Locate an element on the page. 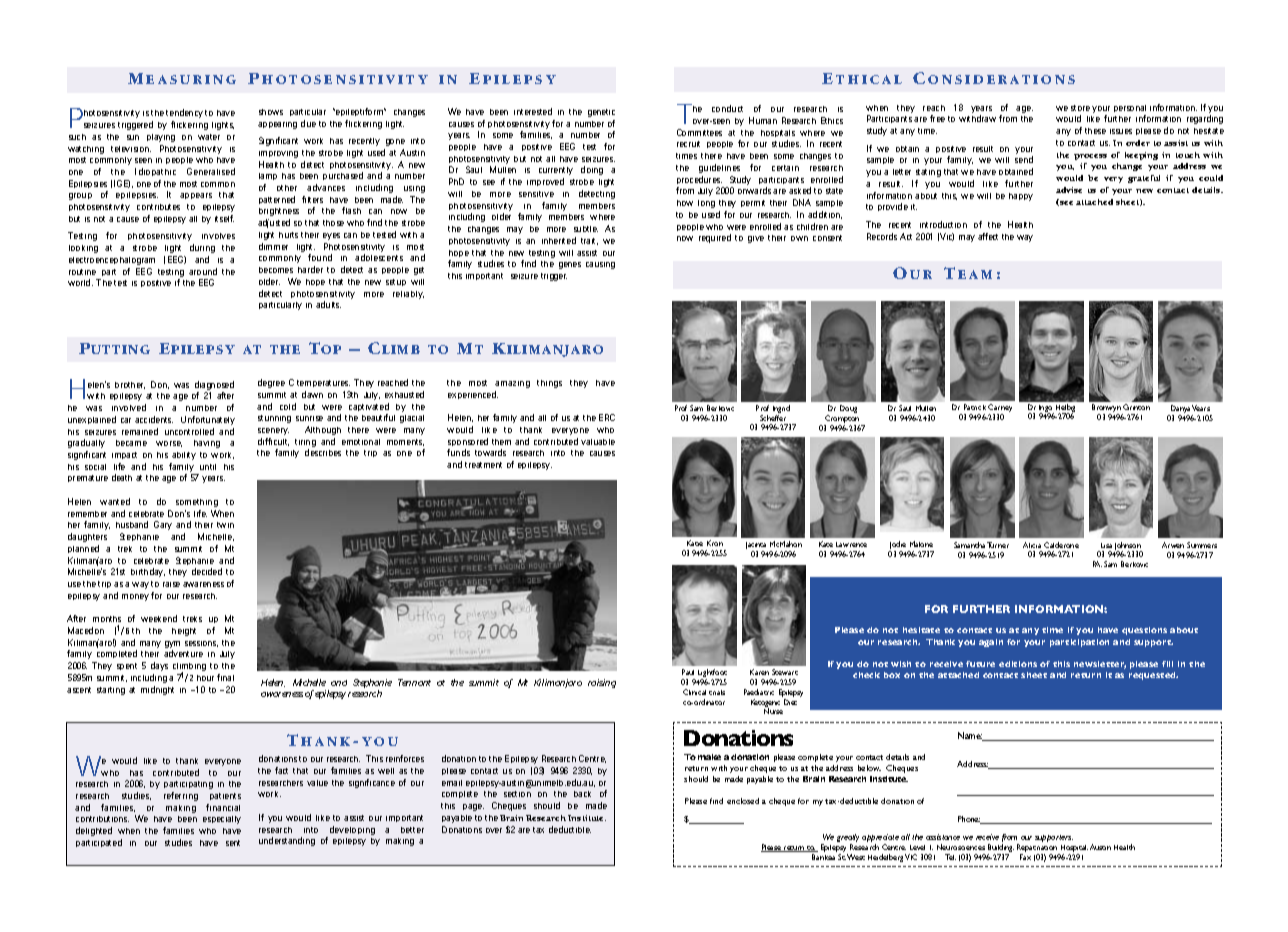 The image size is (1288, 932). questions is located at coordinates (1144, 631).
